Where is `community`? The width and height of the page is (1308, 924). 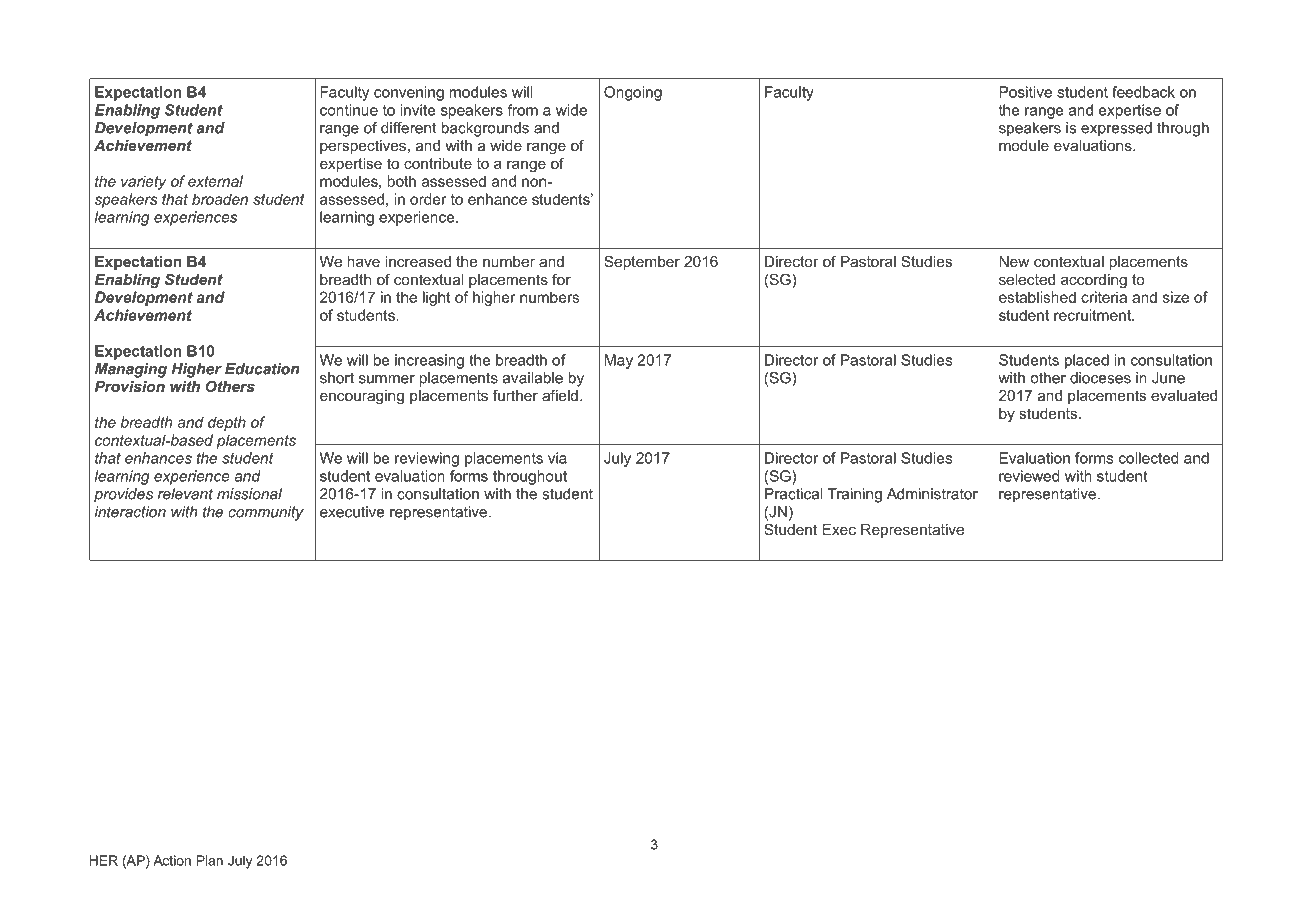
community is located at coordinates (266, 513).
